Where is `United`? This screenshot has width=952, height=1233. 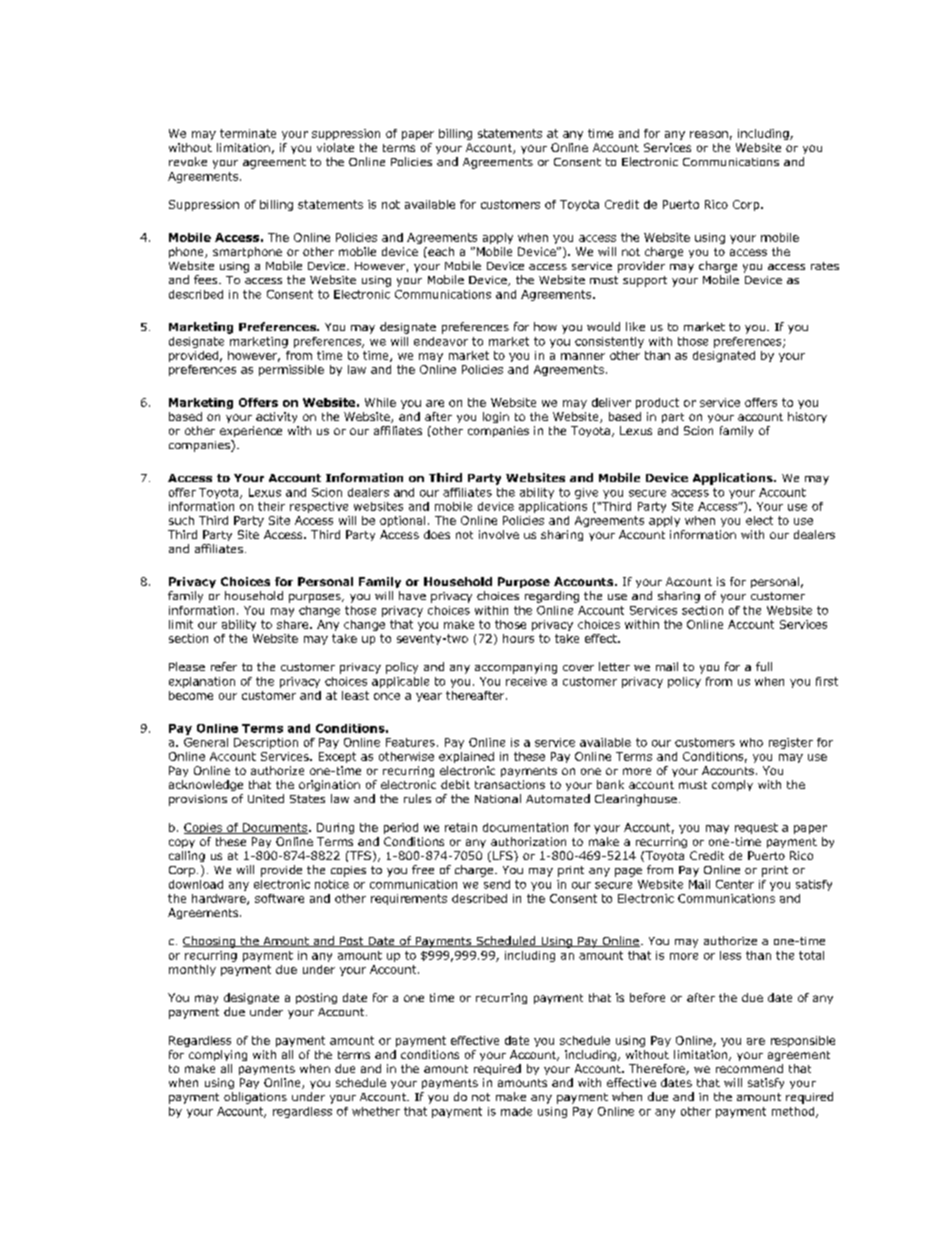
United is located at coordinates (266, 798).
